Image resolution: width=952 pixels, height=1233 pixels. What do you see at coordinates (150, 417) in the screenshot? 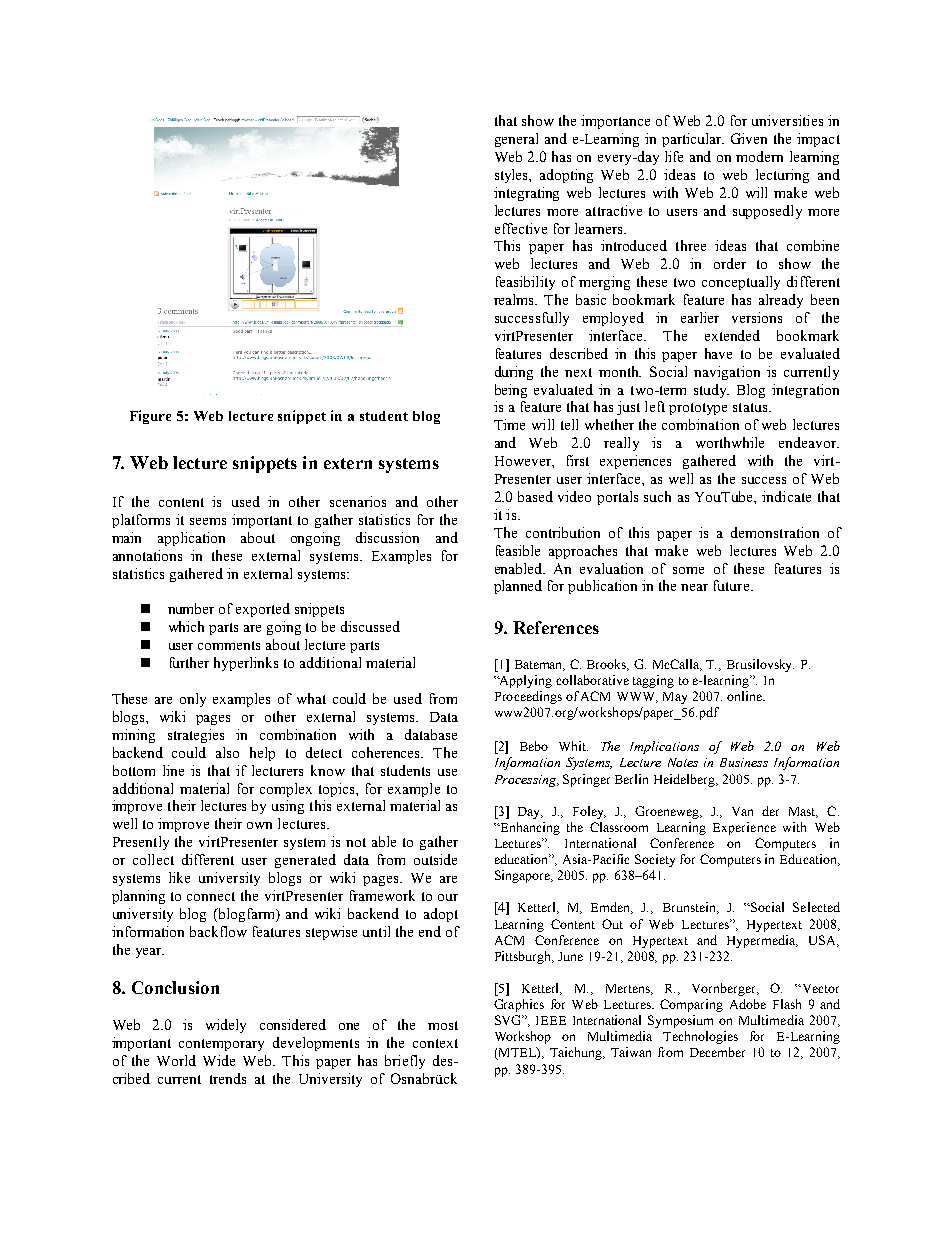
I see `Figure` at bounding box center [150, 417].
